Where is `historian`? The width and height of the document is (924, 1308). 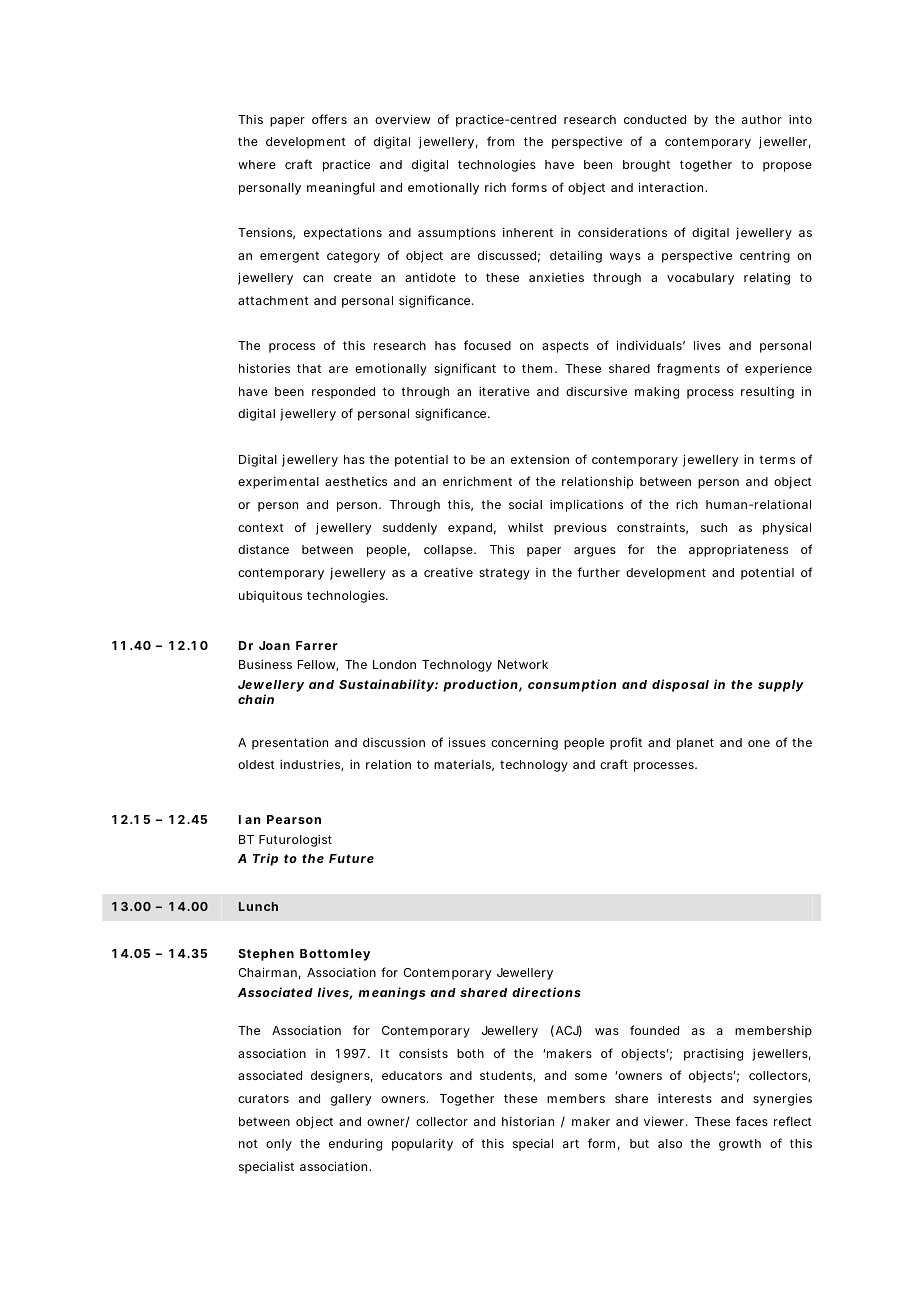 historian is located at coordinates (528, 1121).
